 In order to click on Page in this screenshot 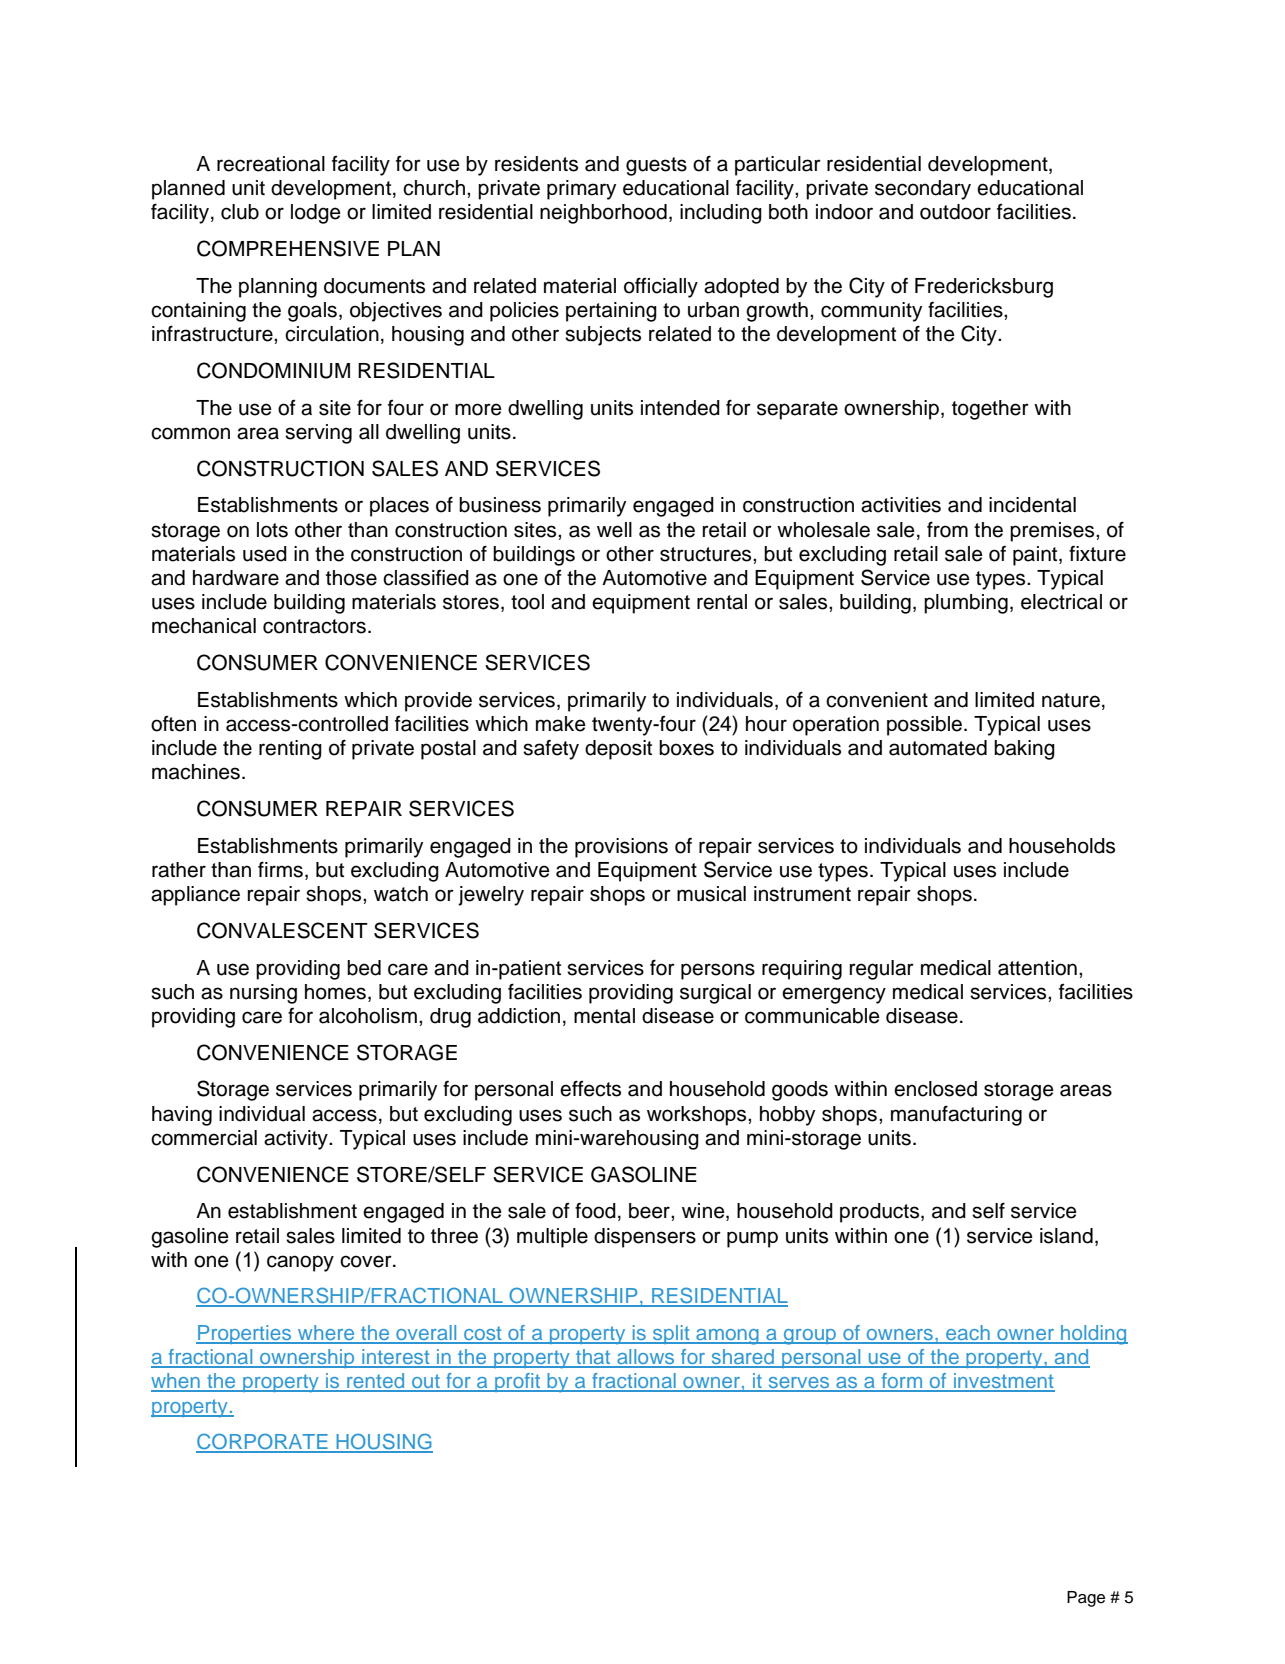, I will do `click(1086, 1599)`.
